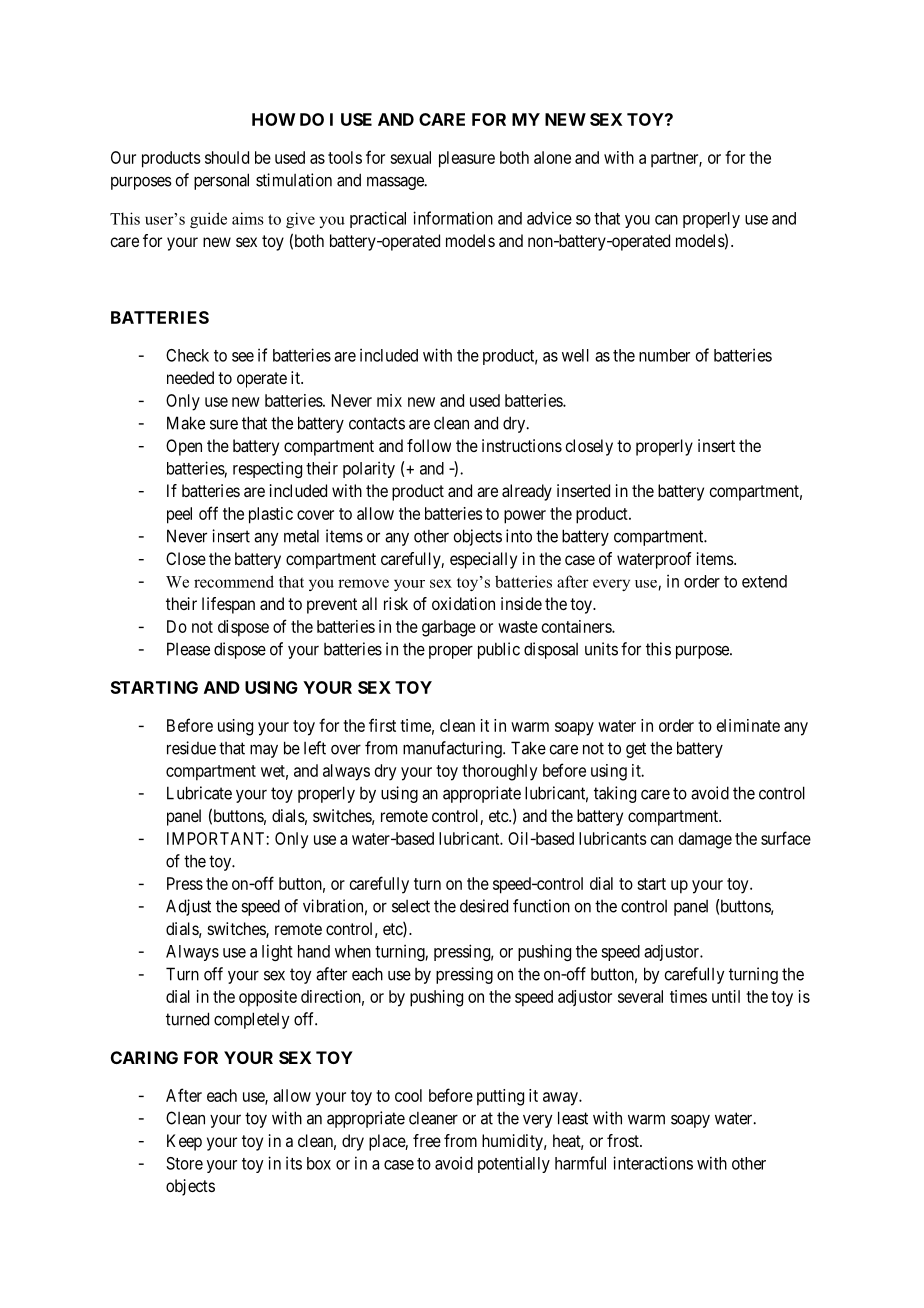 The width and height of the screenshot is (924, 1308). I want to click on alone, so click(552, 157).
